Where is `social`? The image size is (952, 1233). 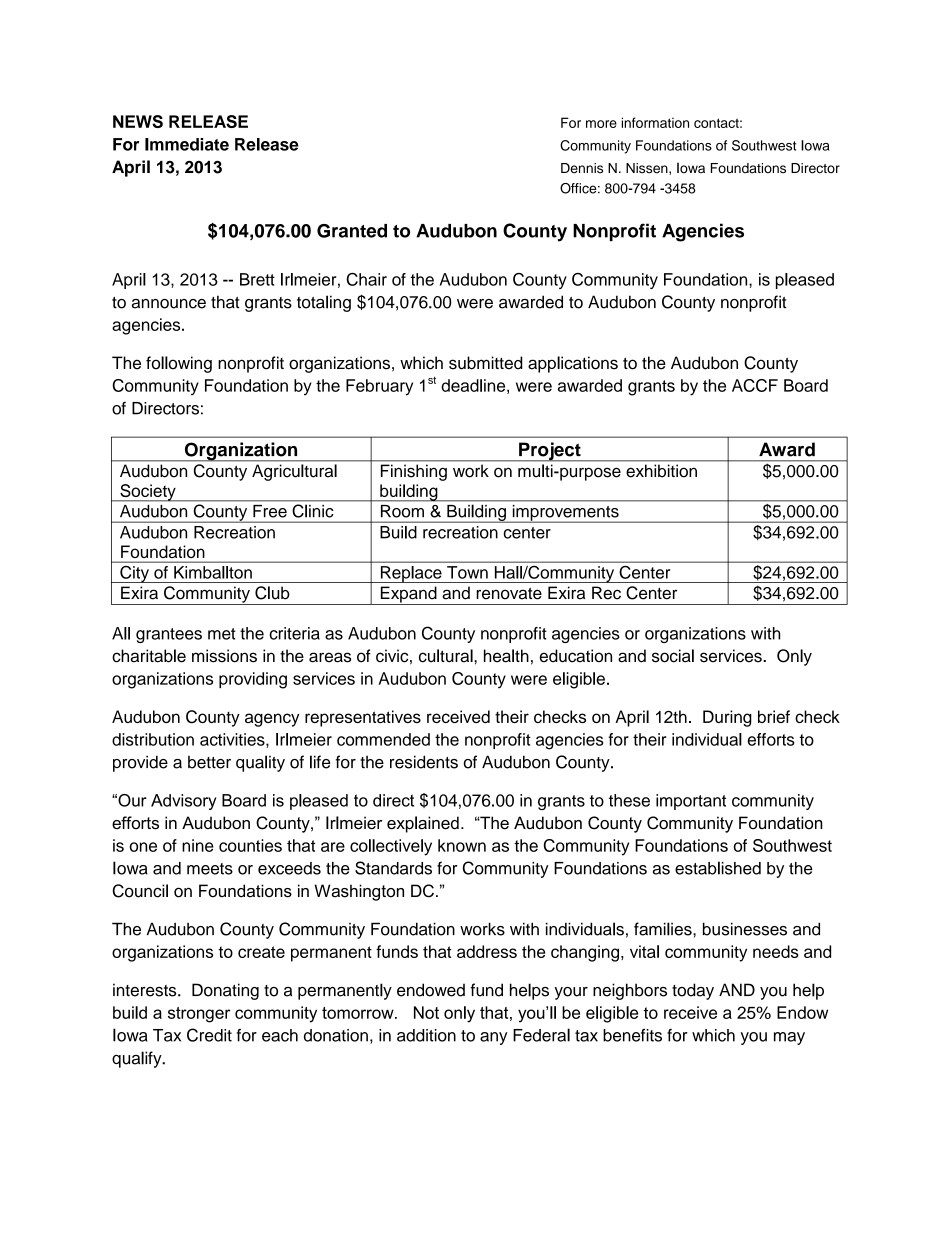
social is located at coordinates (673, 656).
